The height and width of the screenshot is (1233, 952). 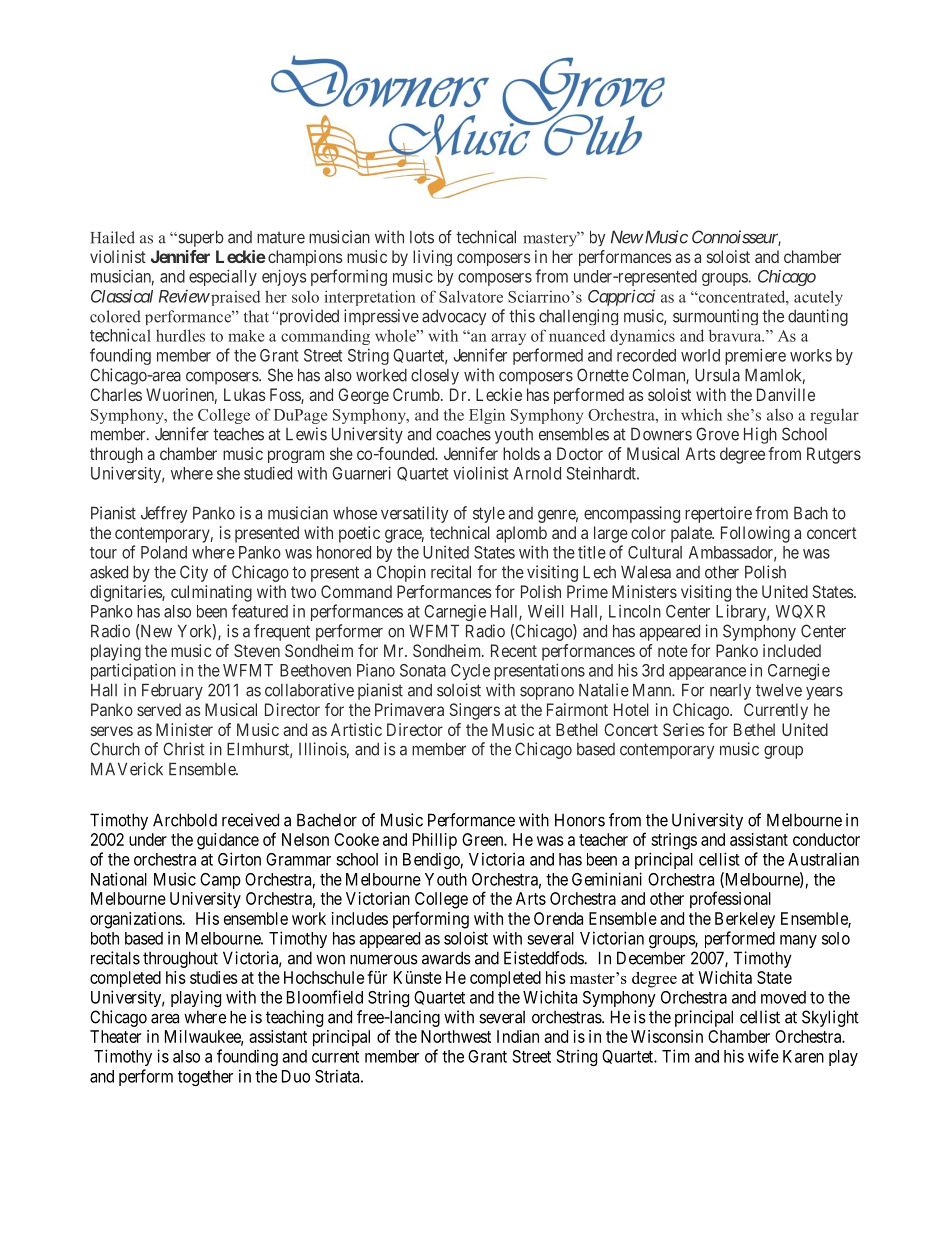 I want to click on Connoisseur, so click(x=736, y=238).
